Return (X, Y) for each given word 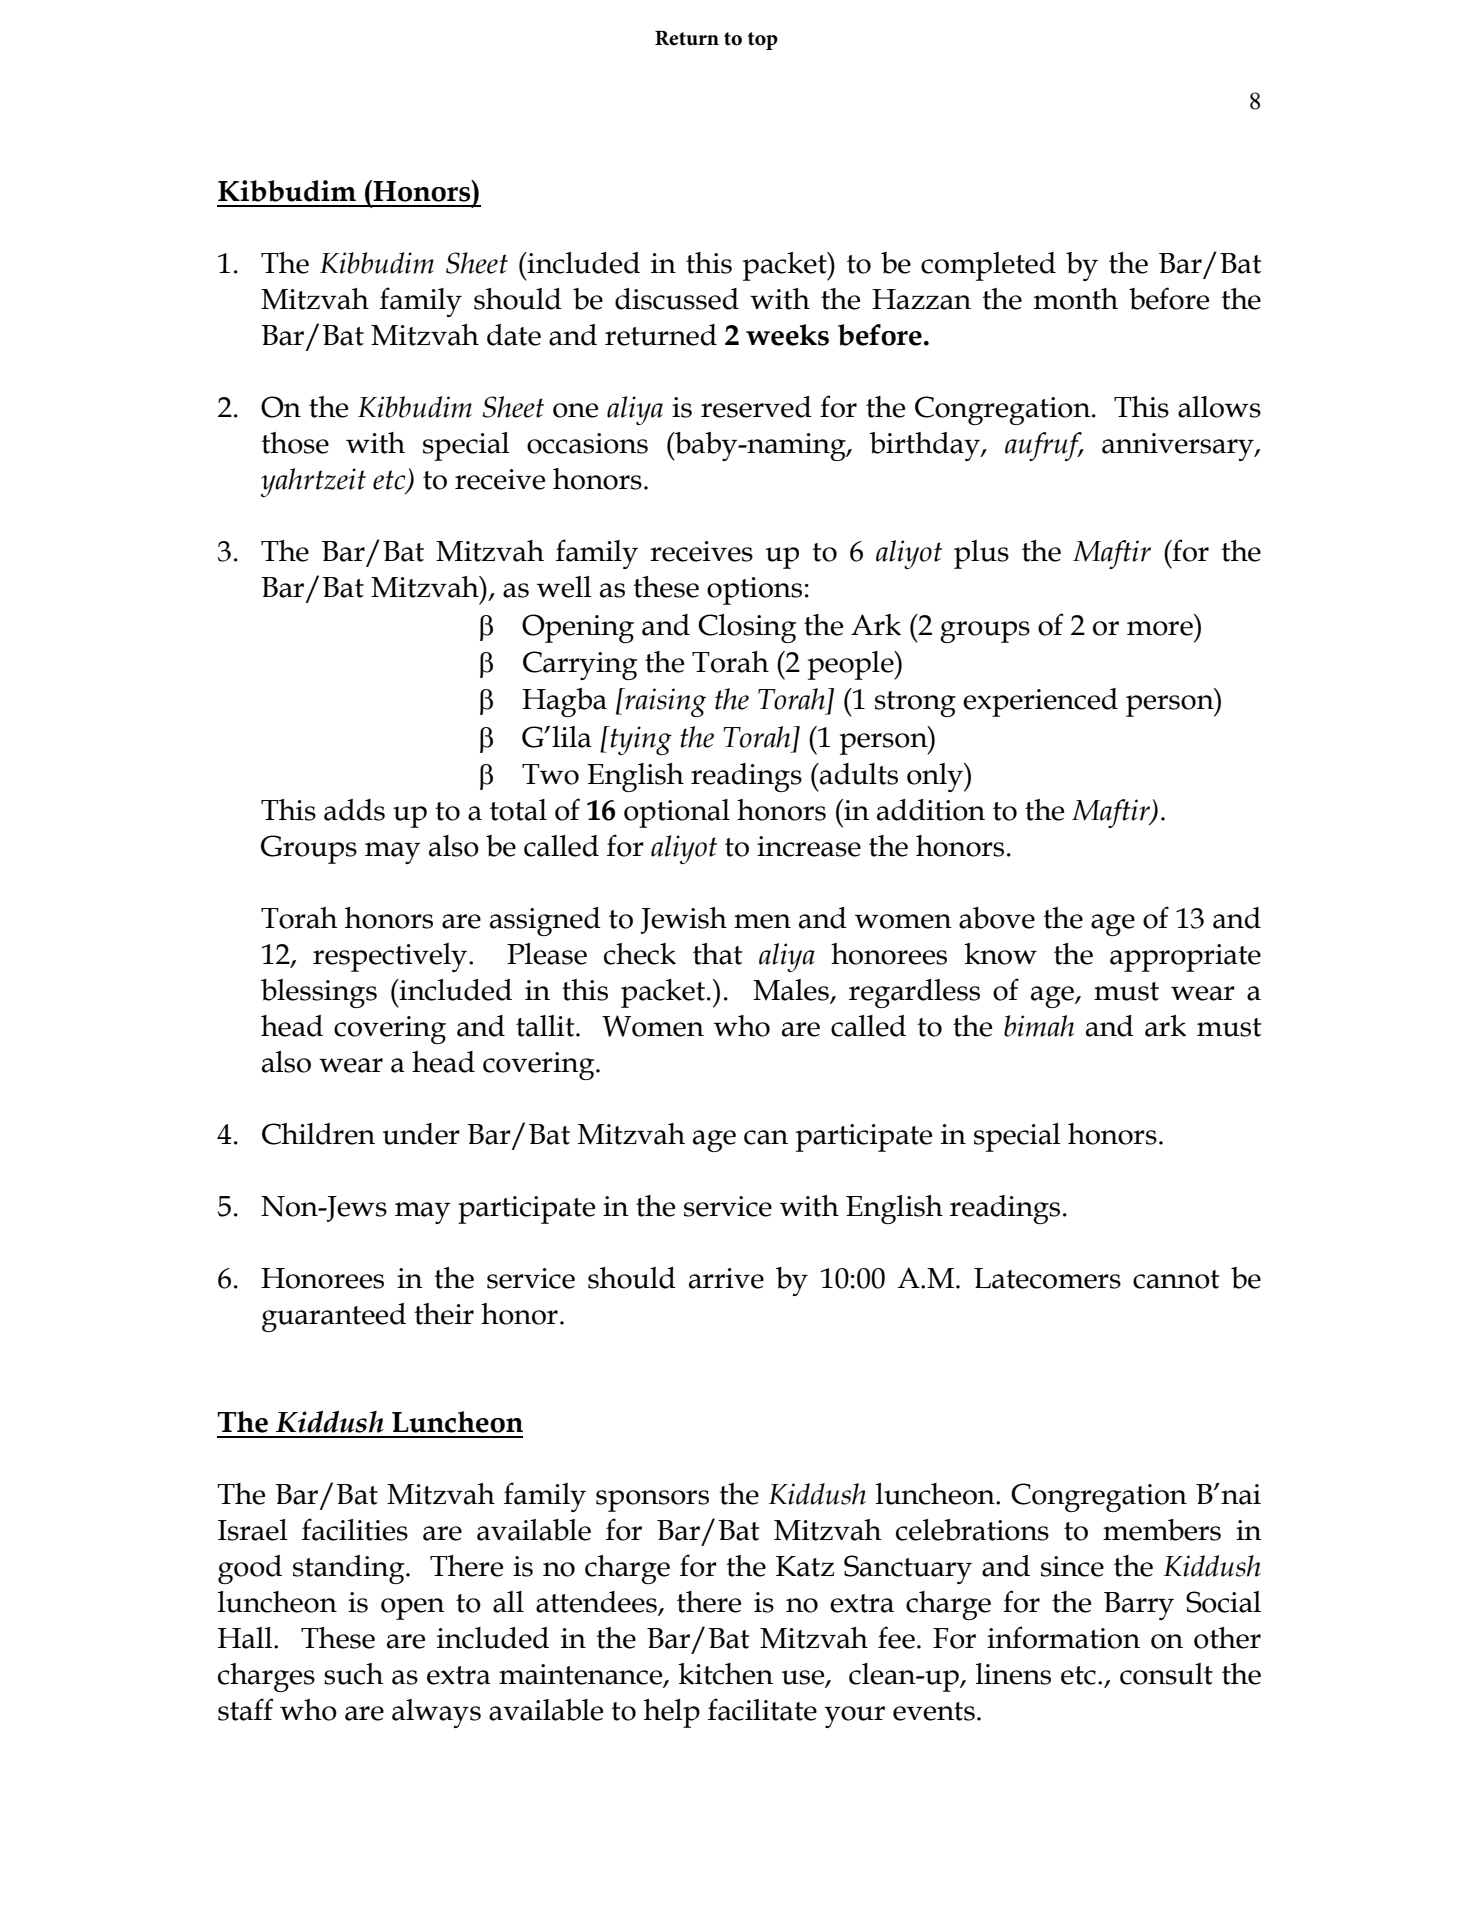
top (763, 41)
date (514, 335)
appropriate (1185, 958)
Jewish (684, 920)
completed (988, 266)
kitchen (725, 1674)
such (353, 1674)
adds (354, 810)
